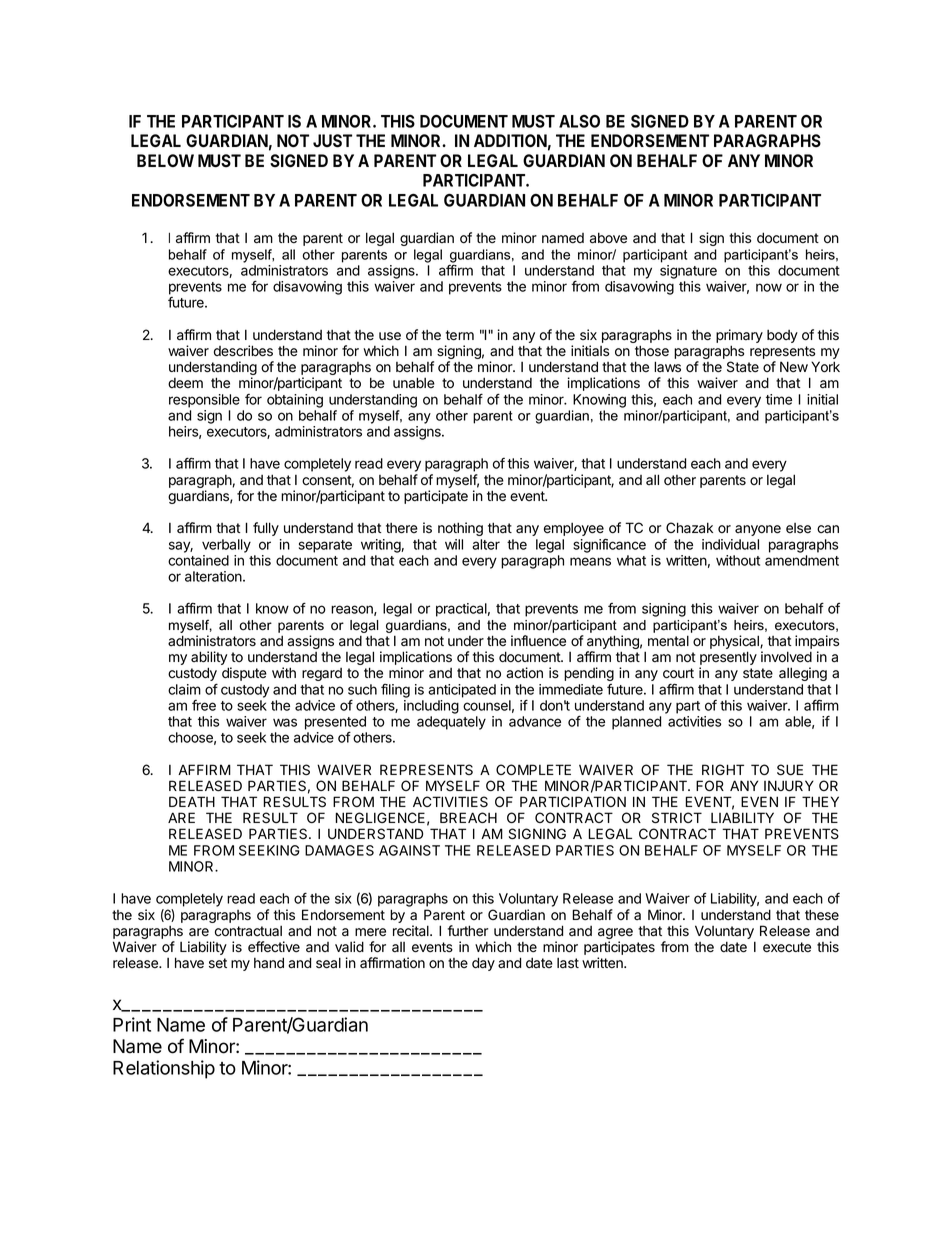 This image has height=1233, width=952. Describe the element at coordinates (579, 121) in the image. I see `ALSO` at that location.
